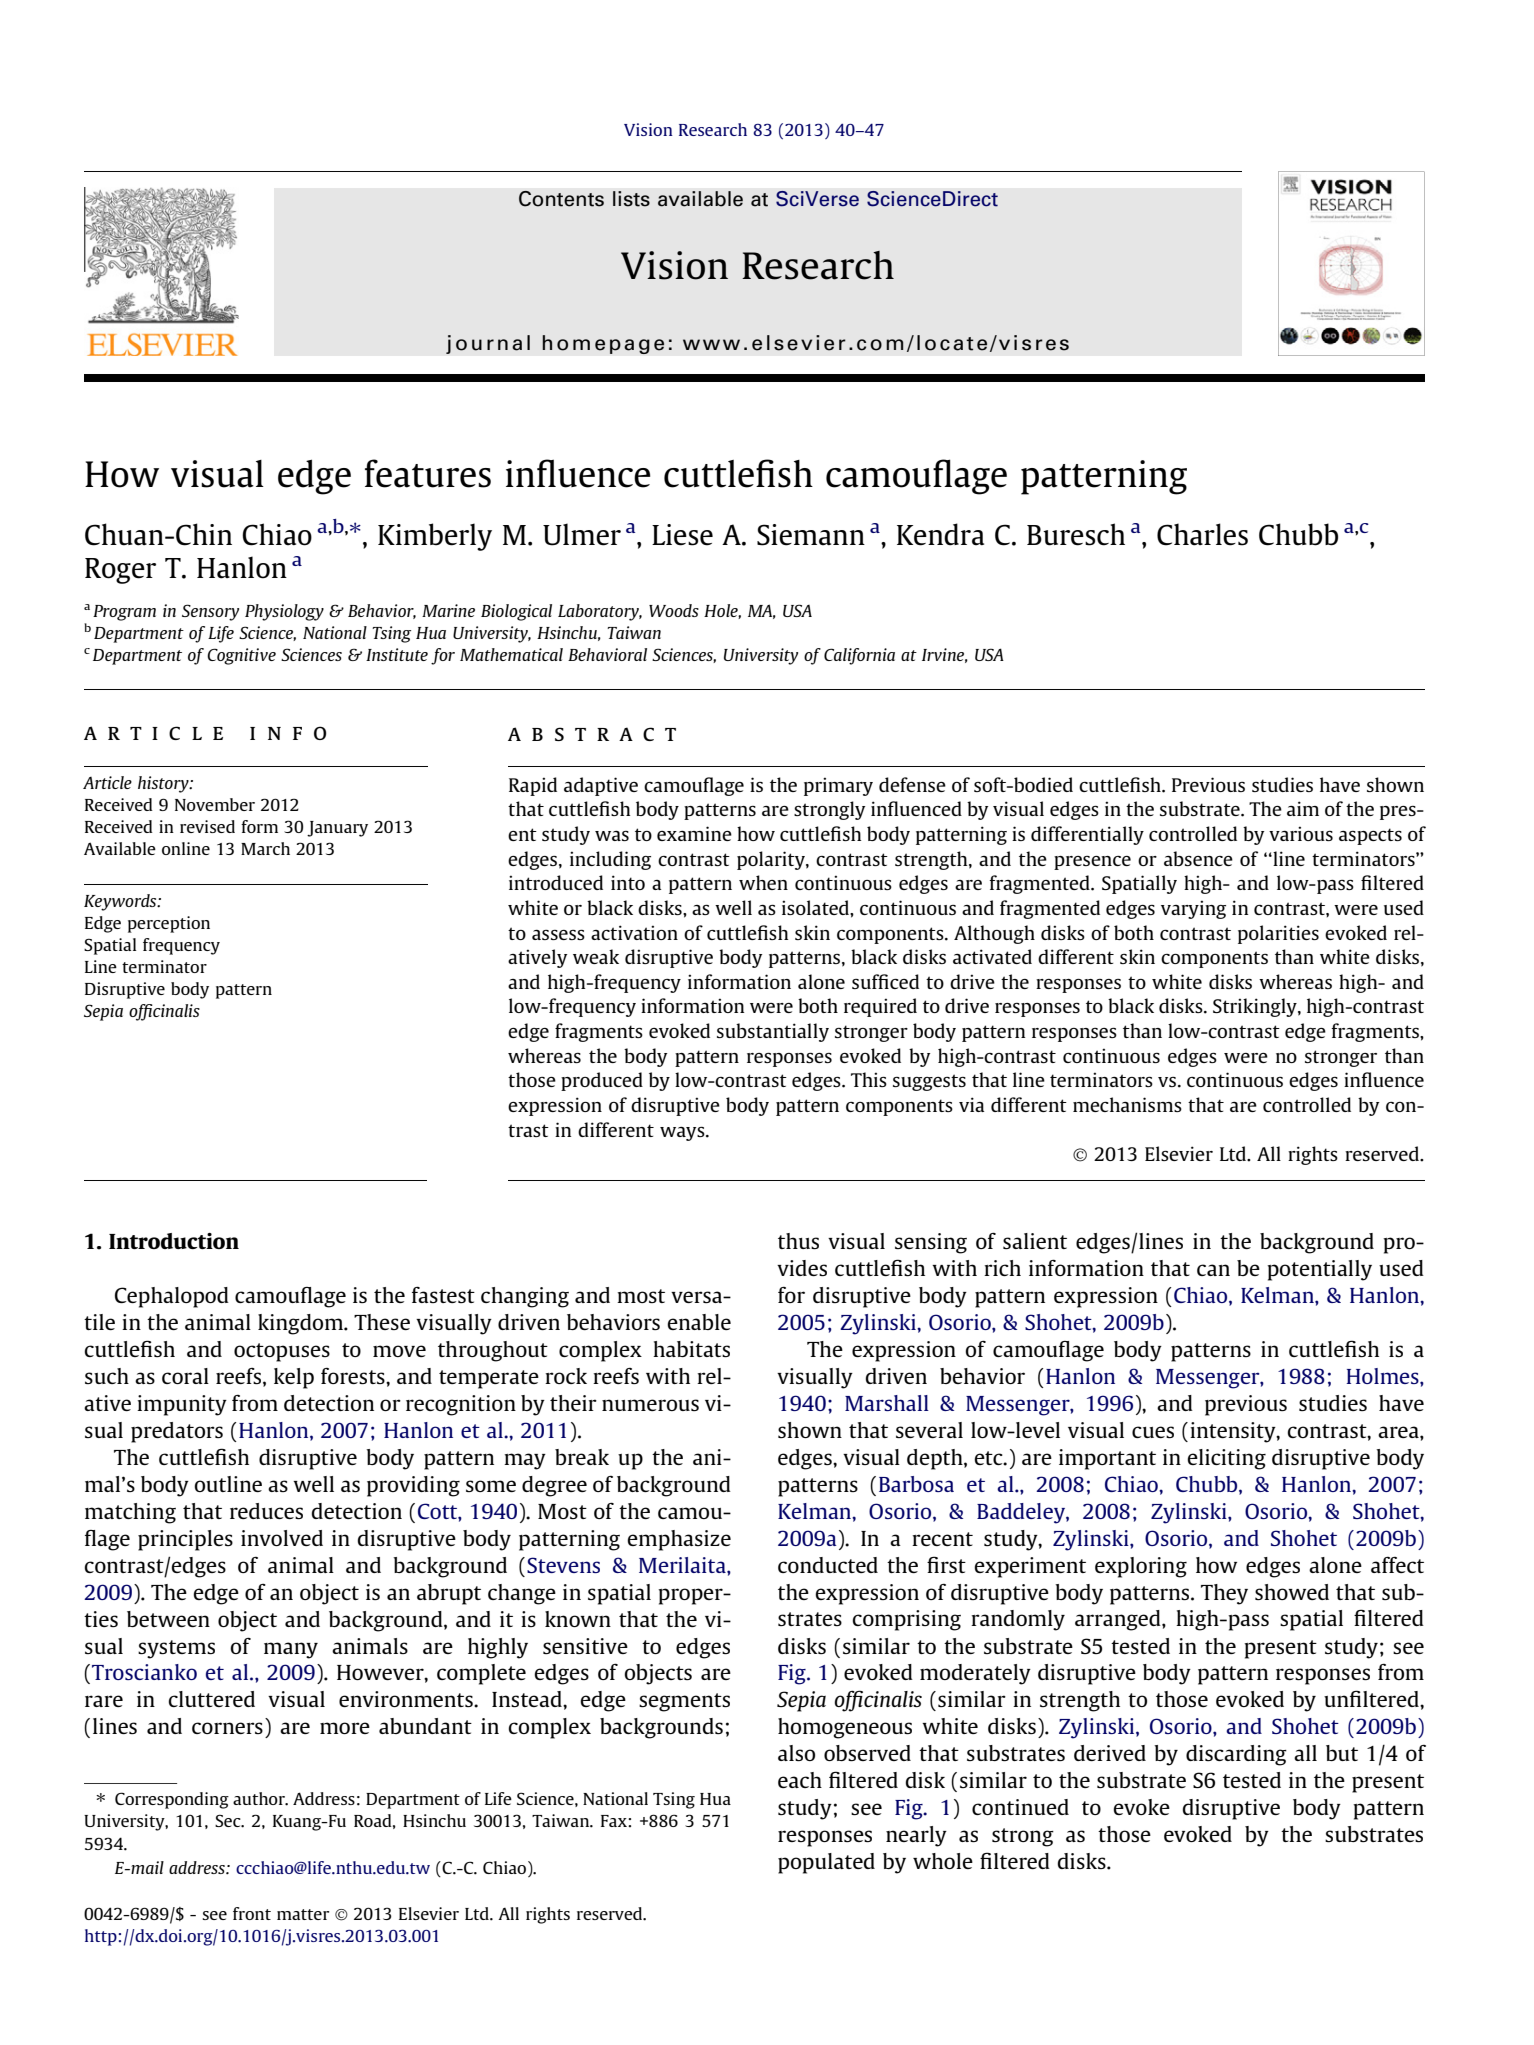 The image size is (1534, 2045). Describe the element at coordinates (699, 1322) in the screenshot. I see `enable` at that location.
